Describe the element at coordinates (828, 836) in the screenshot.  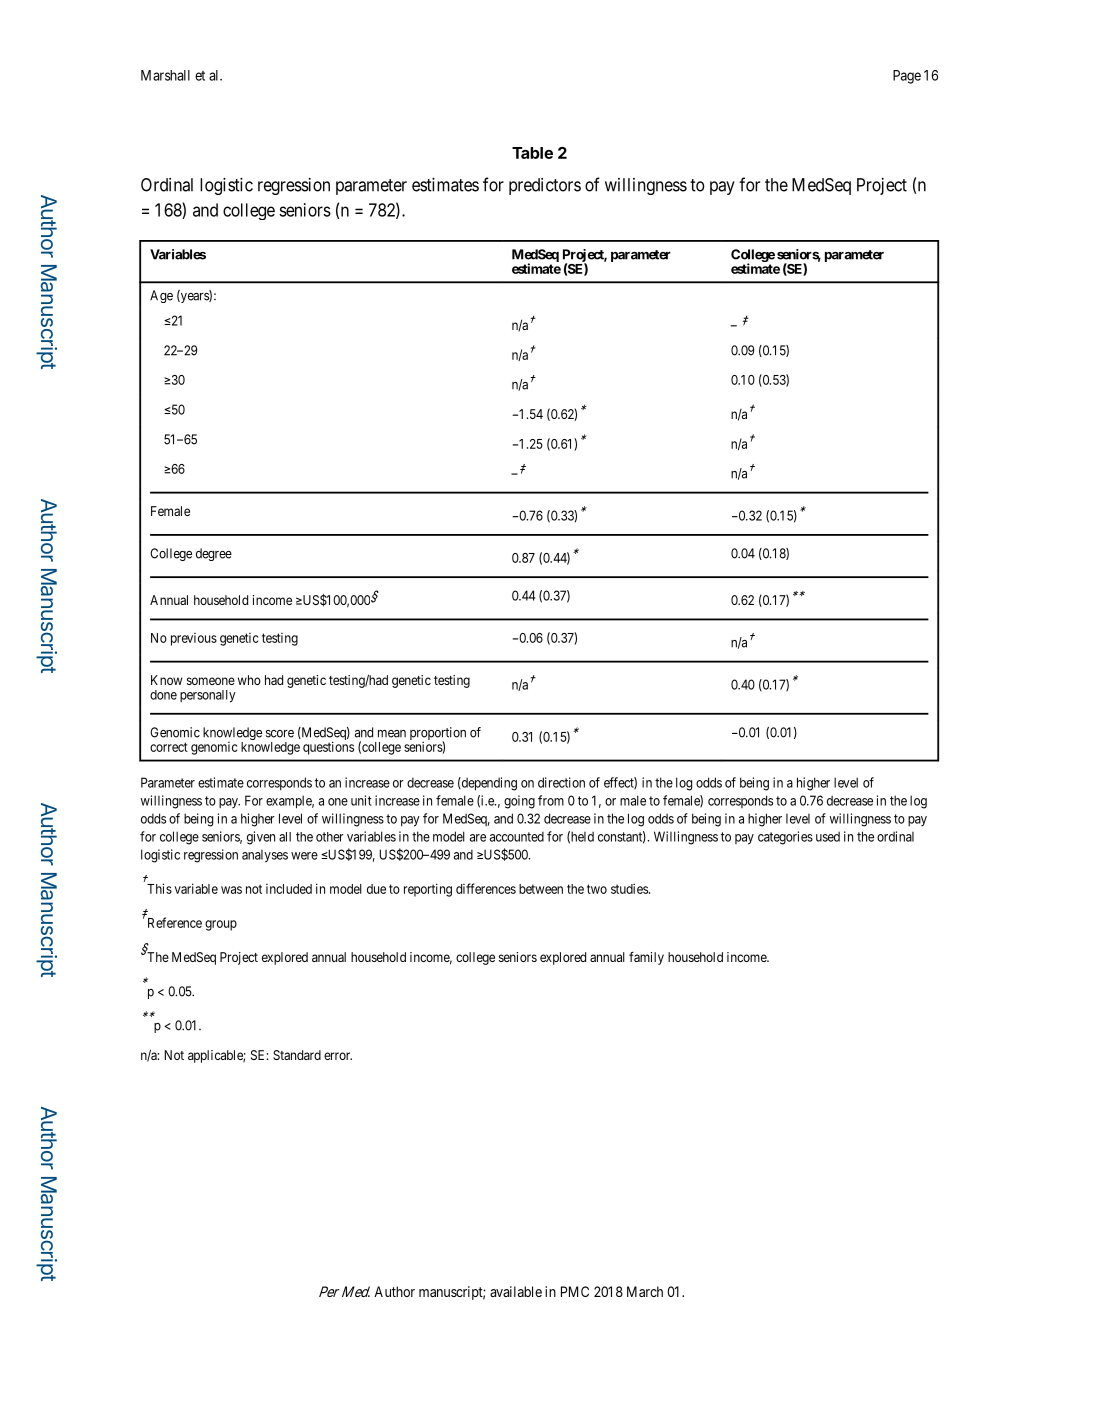
I see `used` at that location.
